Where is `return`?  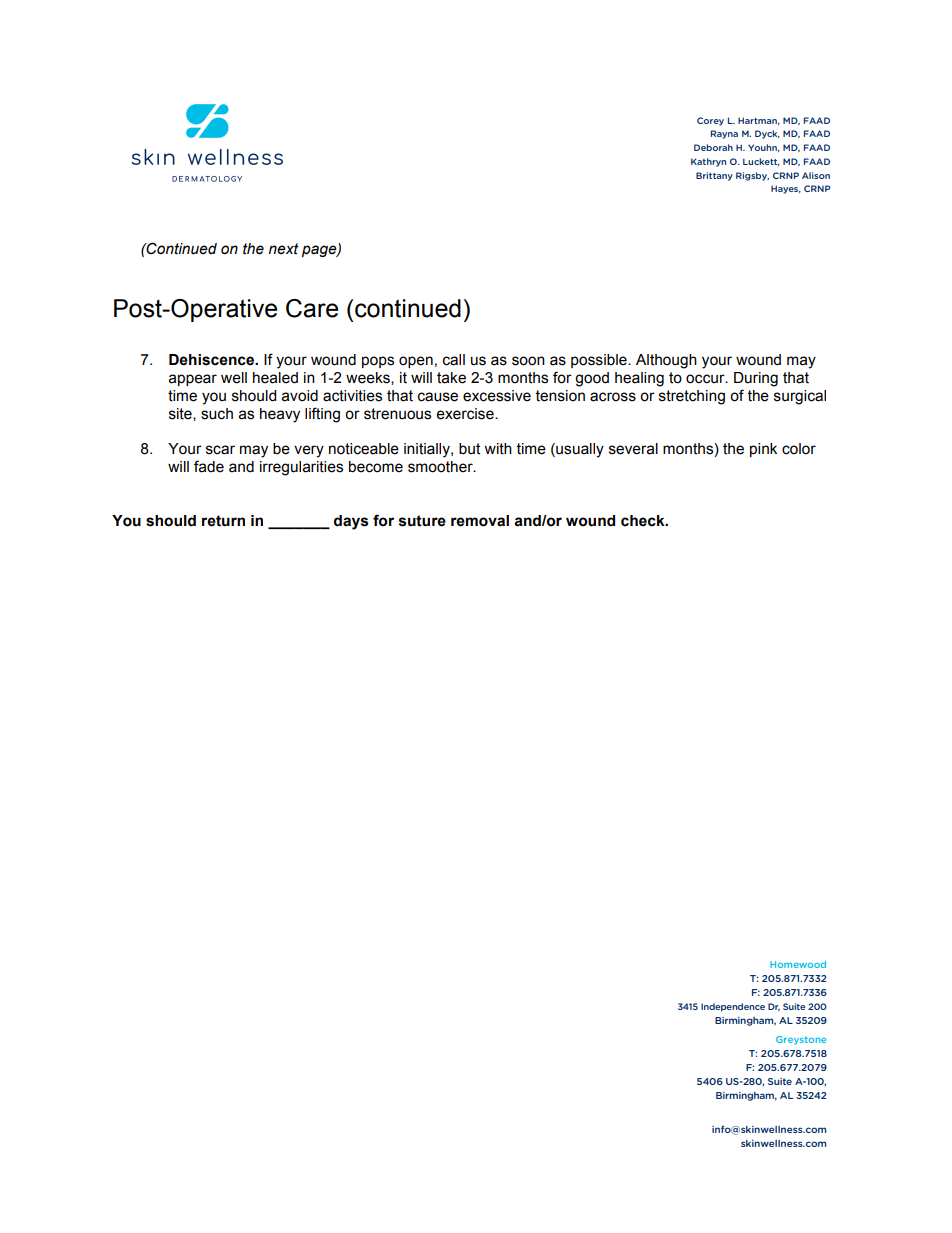
return is located at coordinates (223, 521).
